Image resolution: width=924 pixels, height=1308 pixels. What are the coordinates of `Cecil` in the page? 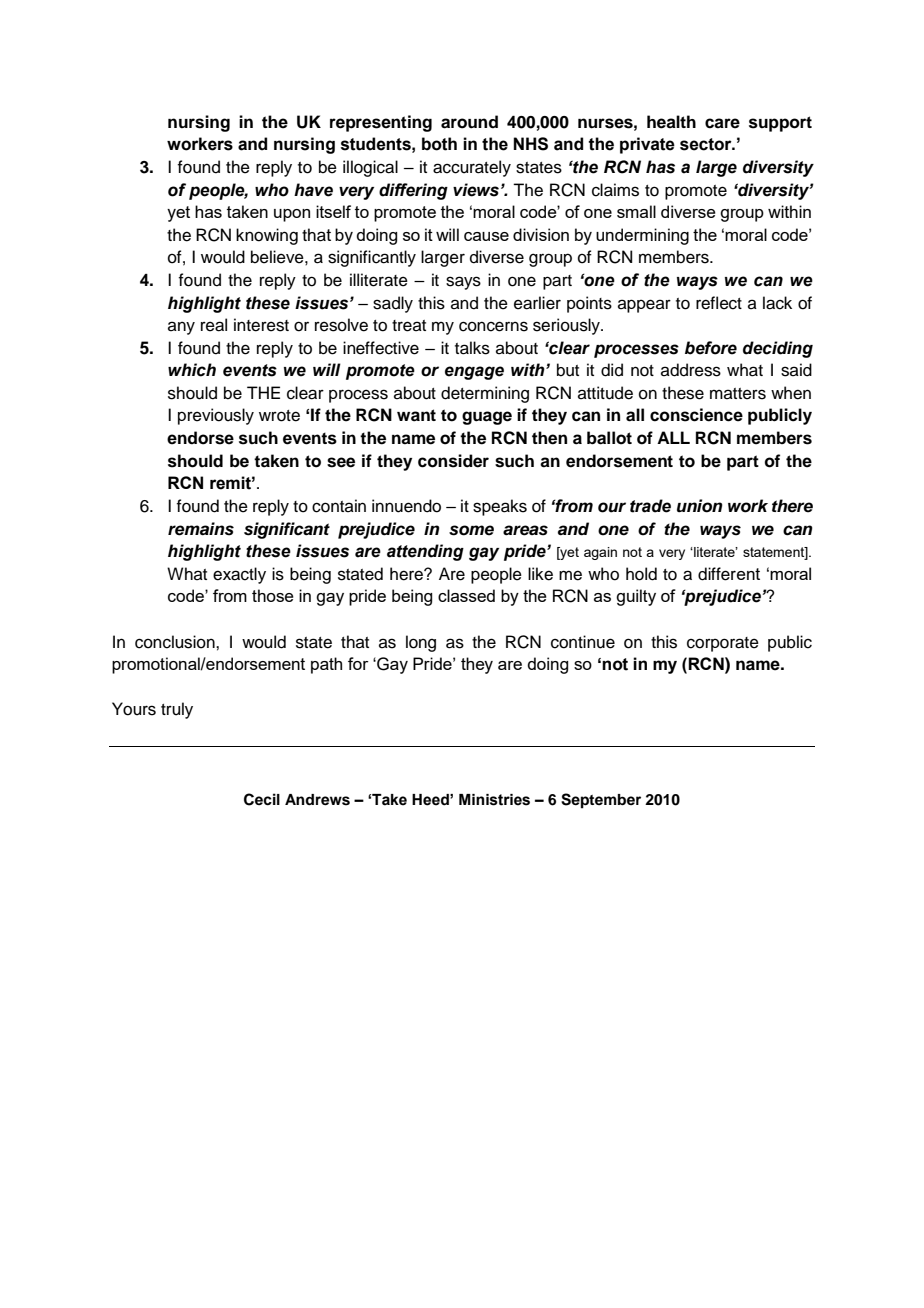 It's located at (262, 799).
